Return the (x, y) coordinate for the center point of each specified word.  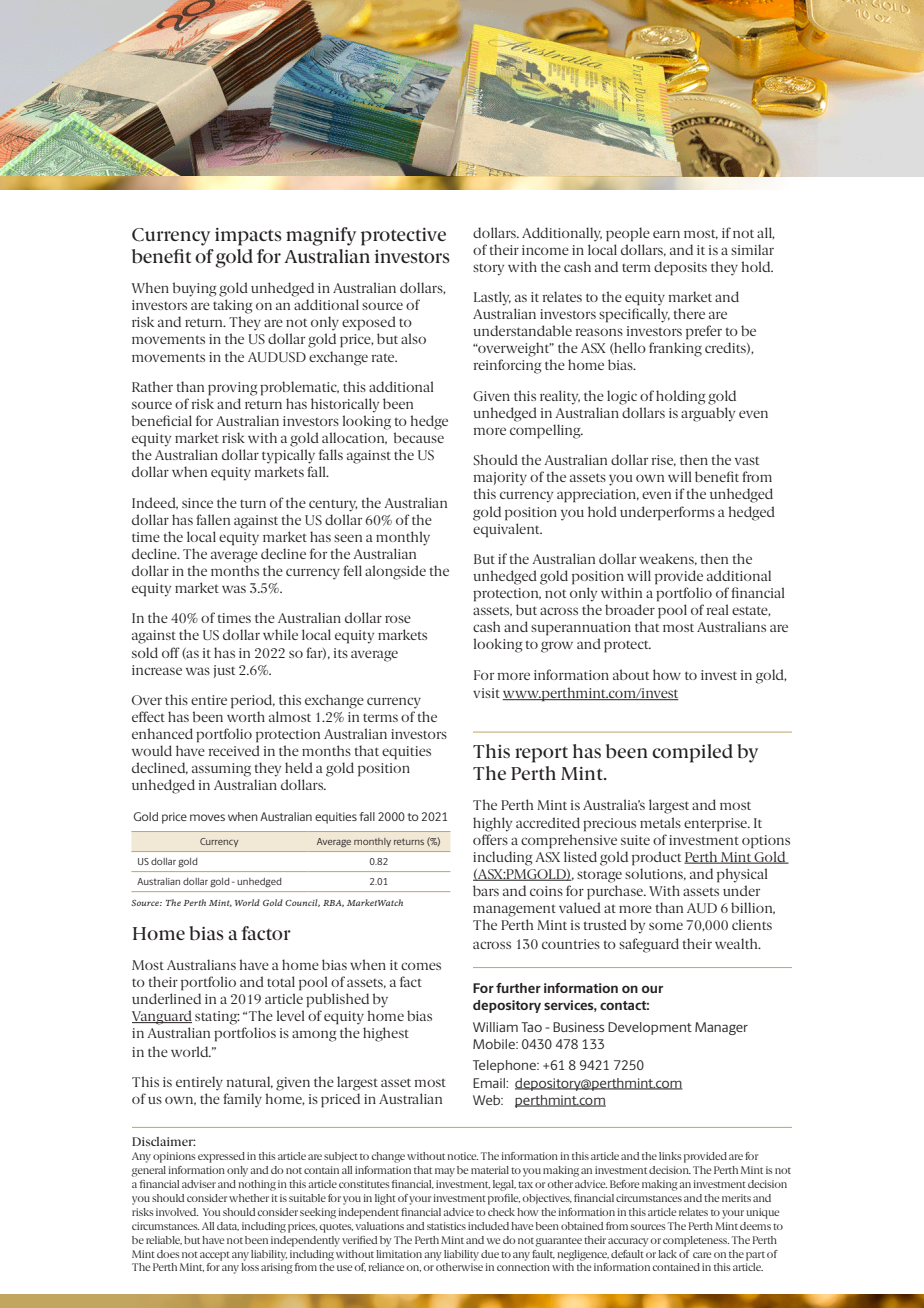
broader (630, 609)
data (228, 1226)
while (280, 634)
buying (195, 289)
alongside (395, 572)
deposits (680, 268)
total (281, 981)
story (488, 270)
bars (486, 890)
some (666, 926)
